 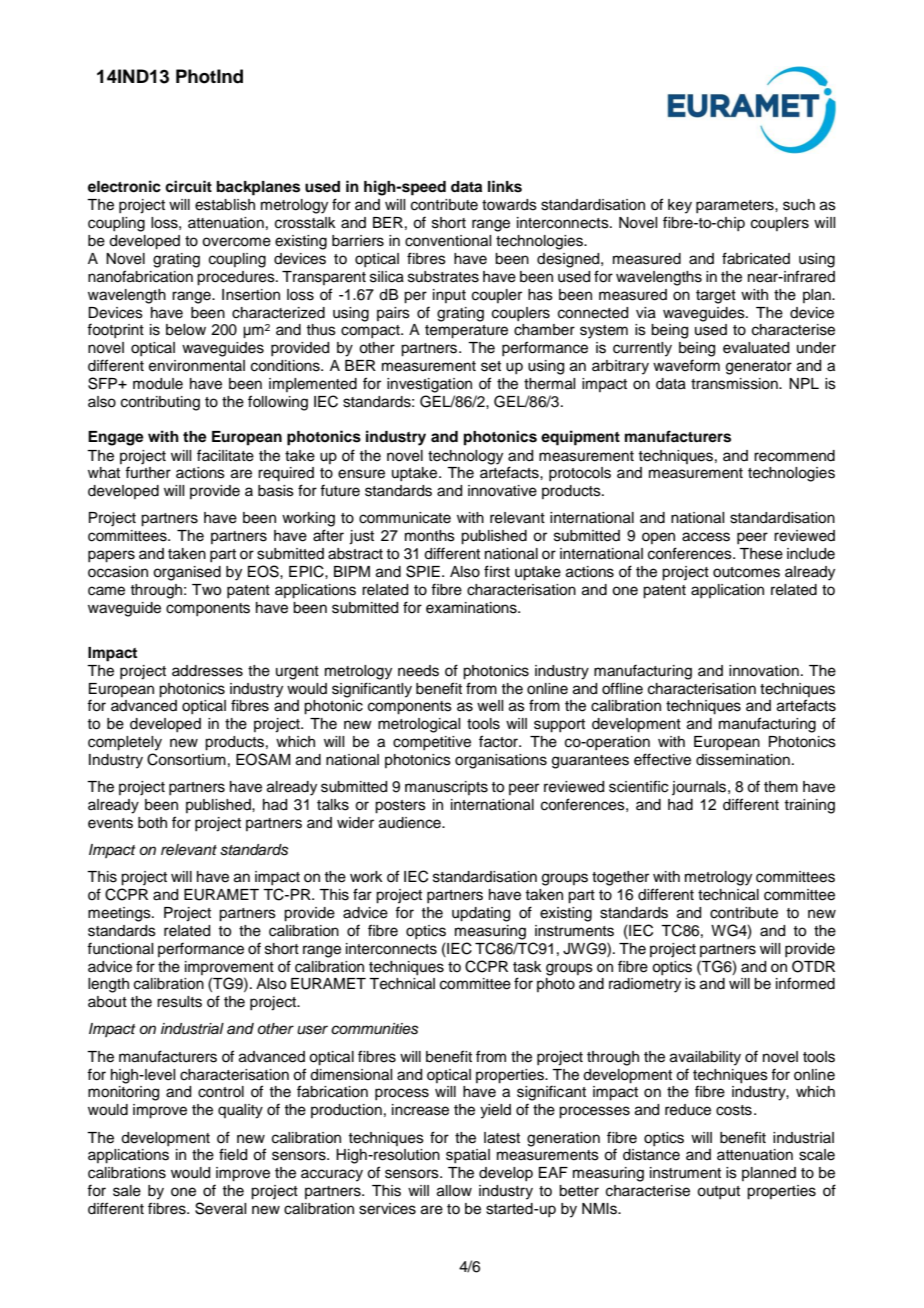 I want to click on conventional, so click(x=448, y=241).
